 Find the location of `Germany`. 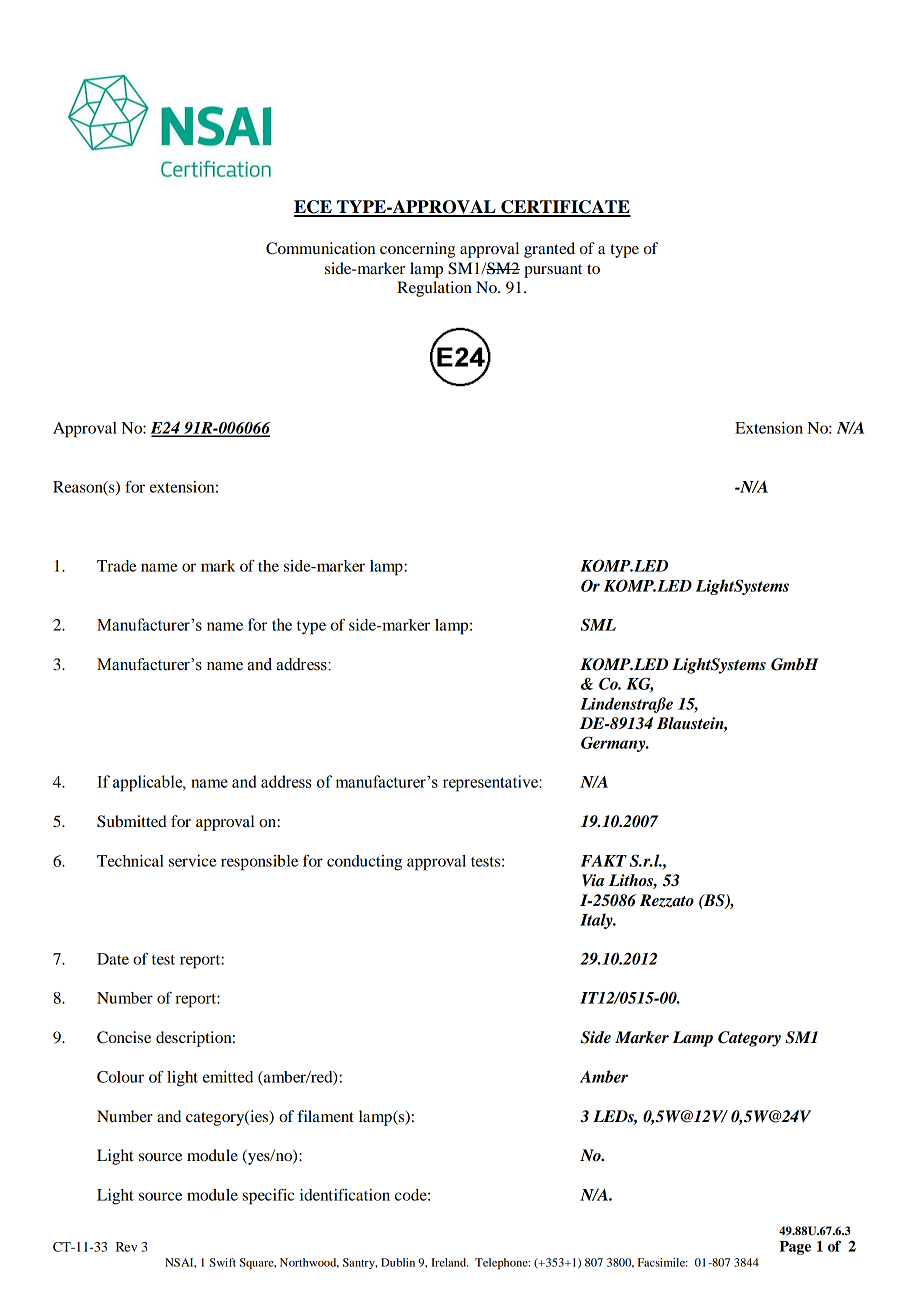

Germany is located at coordinates (614, 744).
